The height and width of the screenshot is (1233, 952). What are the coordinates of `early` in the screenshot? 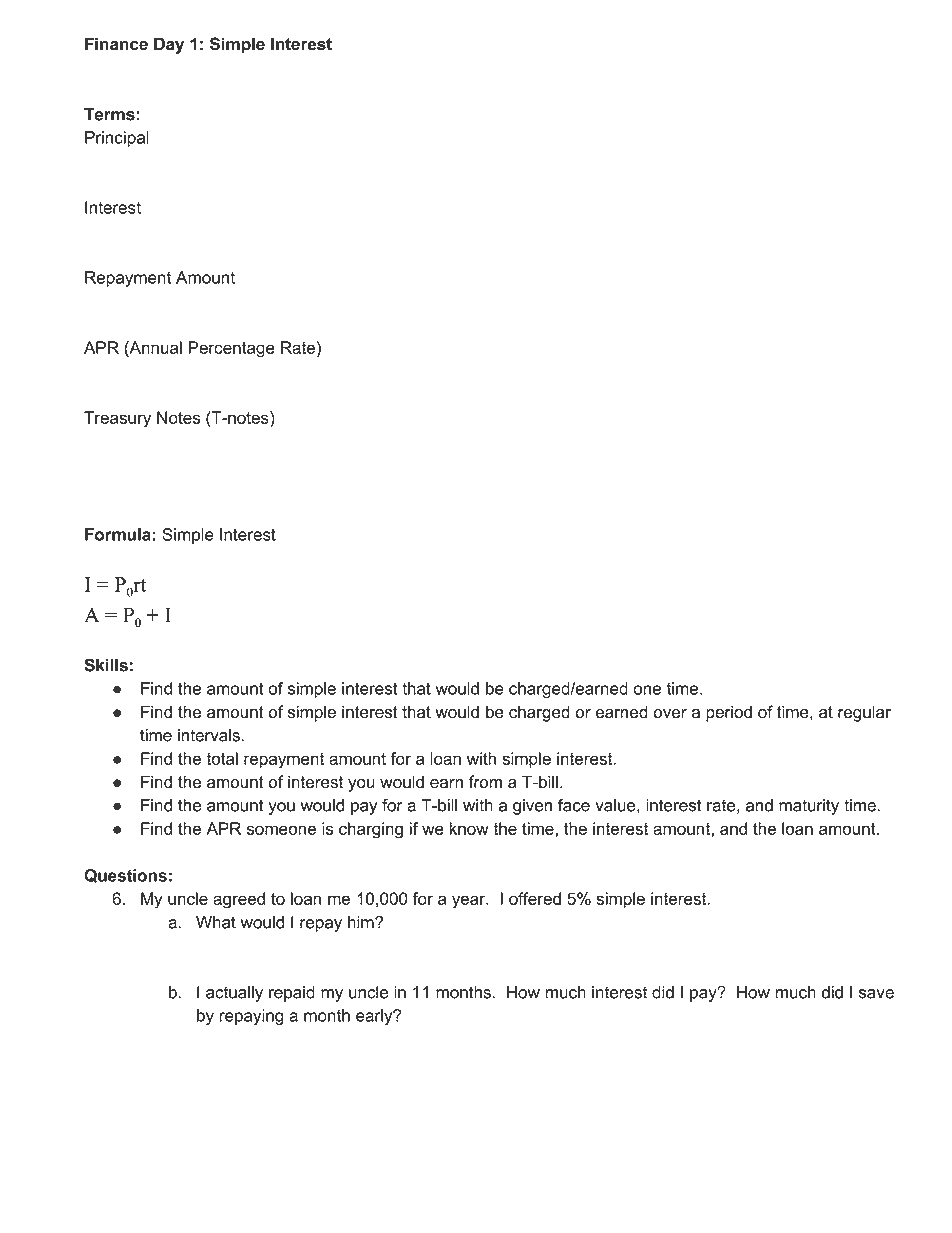 It's located at (375, 1017).
